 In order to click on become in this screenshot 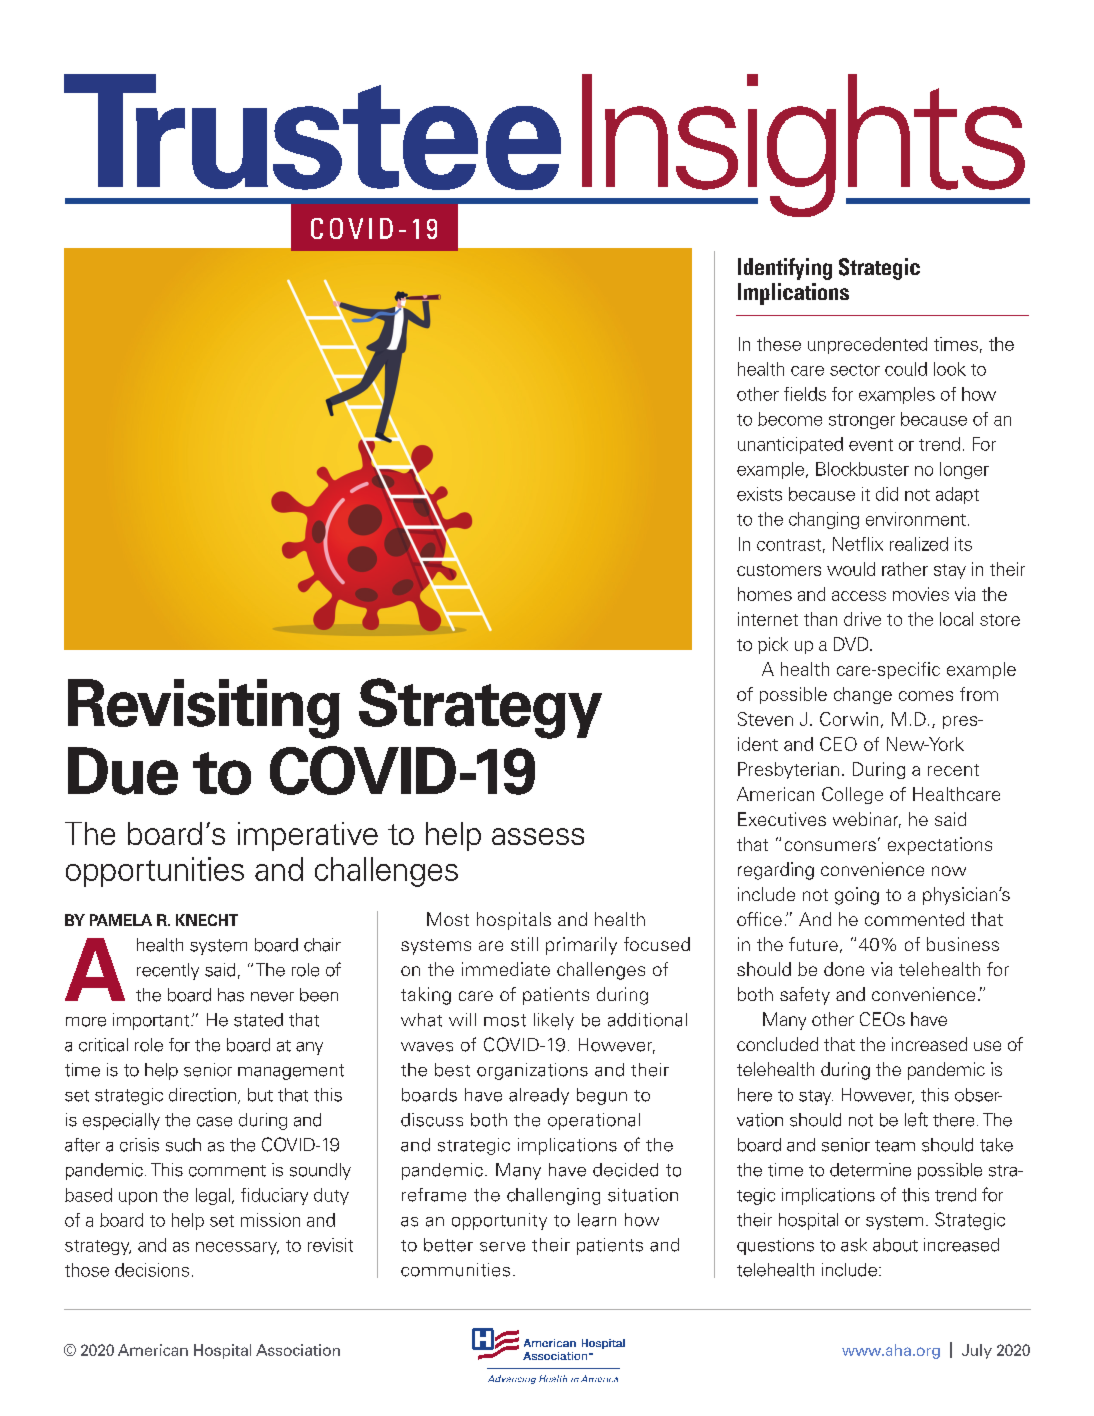, I will do `click(790, 419)`.
